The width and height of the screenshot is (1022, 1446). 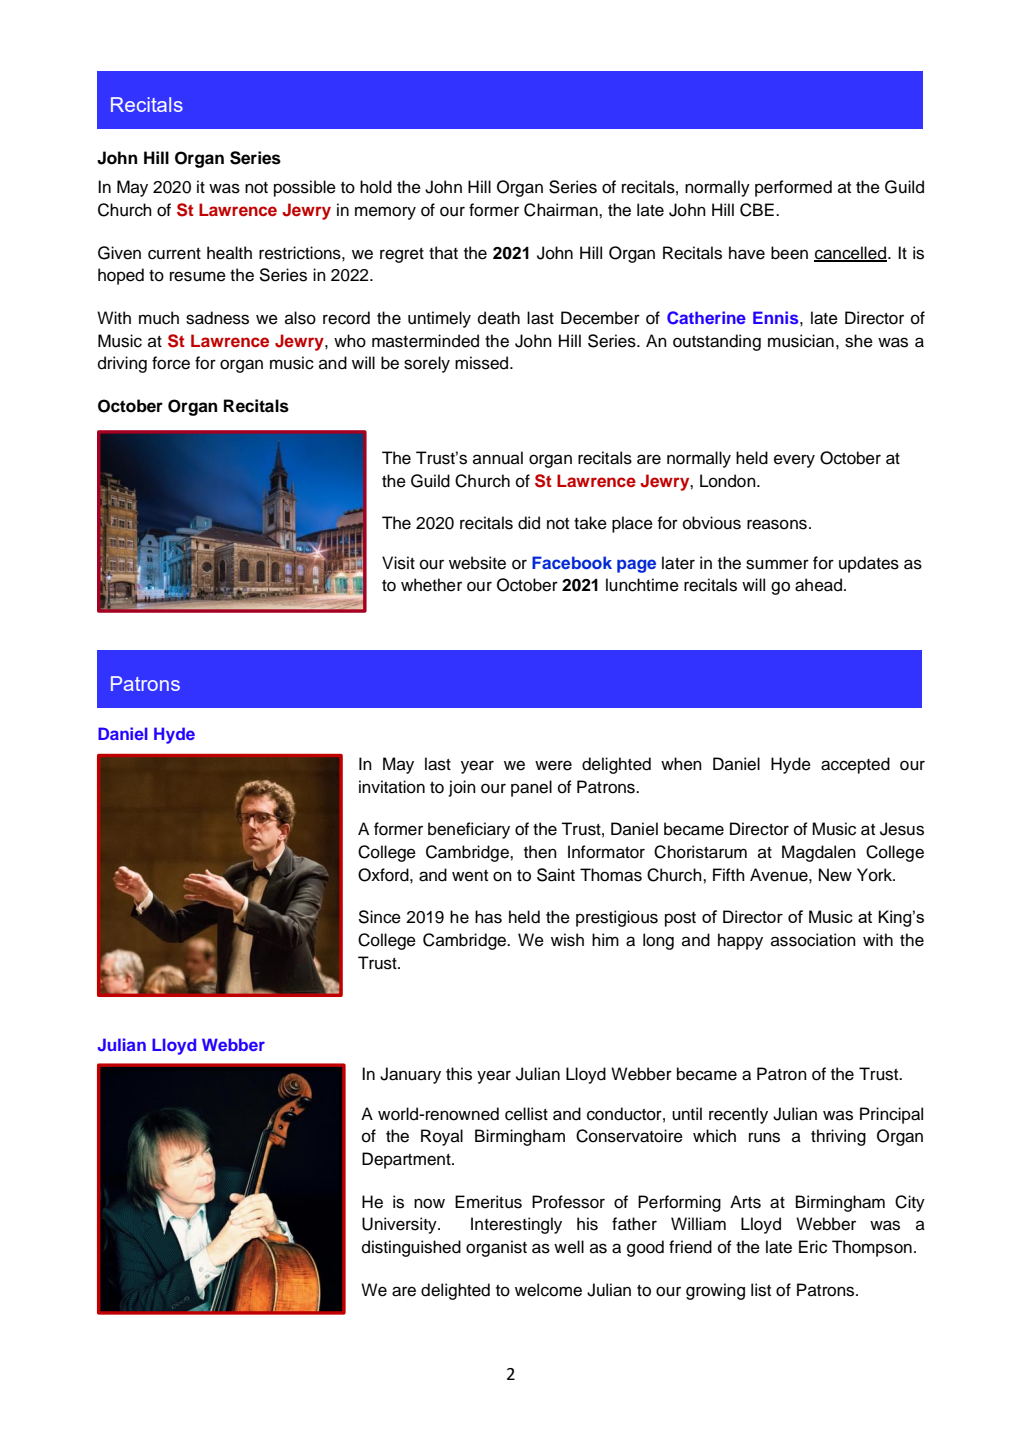 What do you see at coordinates (392, 787) in the screenshot?
I see `invitation` at bounding box center [392, 787].
